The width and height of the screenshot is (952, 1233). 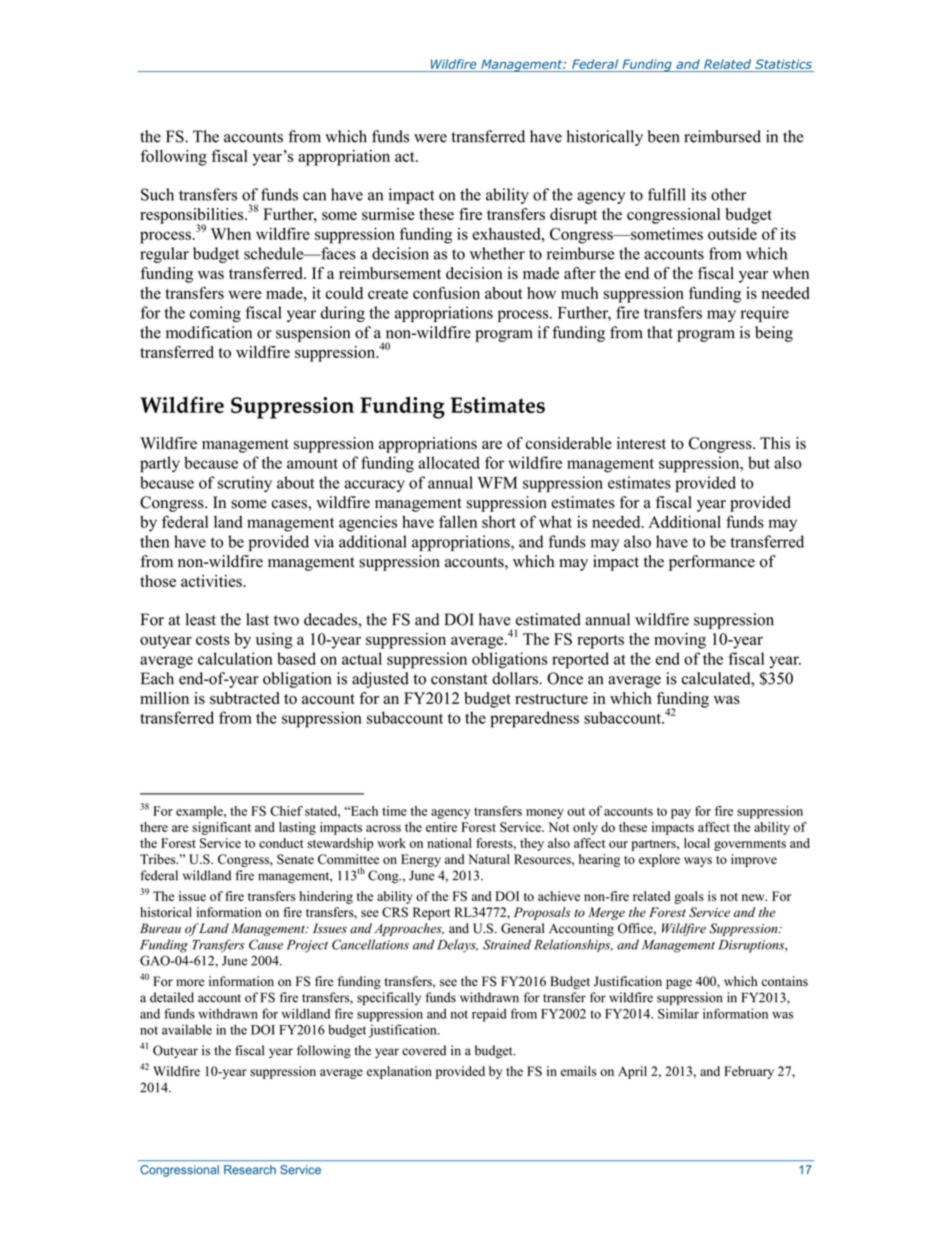 What do you see at coordinates (245, 484) in the screenshot?
I see `scrutiny` at bounding box center [245, 484].
